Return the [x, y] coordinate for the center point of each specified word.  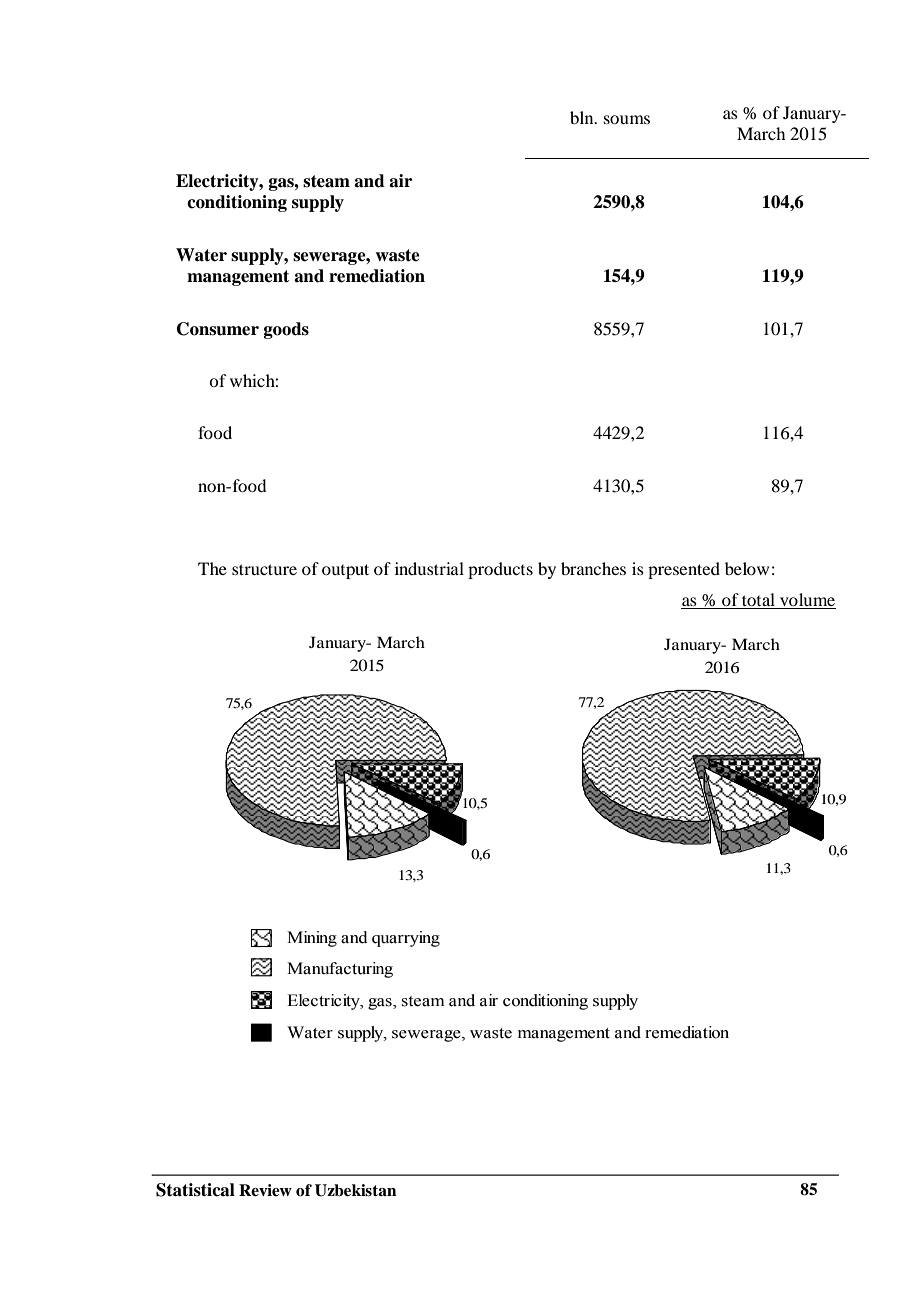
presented [684, 570]
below [747, 568]
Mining [312, 939]
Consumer [218, 329]
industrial [429, 568]
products [500, 570]
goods [286, 330]
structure [264, 569]
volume [807, 601]
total [759, 601]
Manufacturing [340, 970]
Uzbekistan [356, 1190]
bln [583, 117]
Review [265, 1190]
